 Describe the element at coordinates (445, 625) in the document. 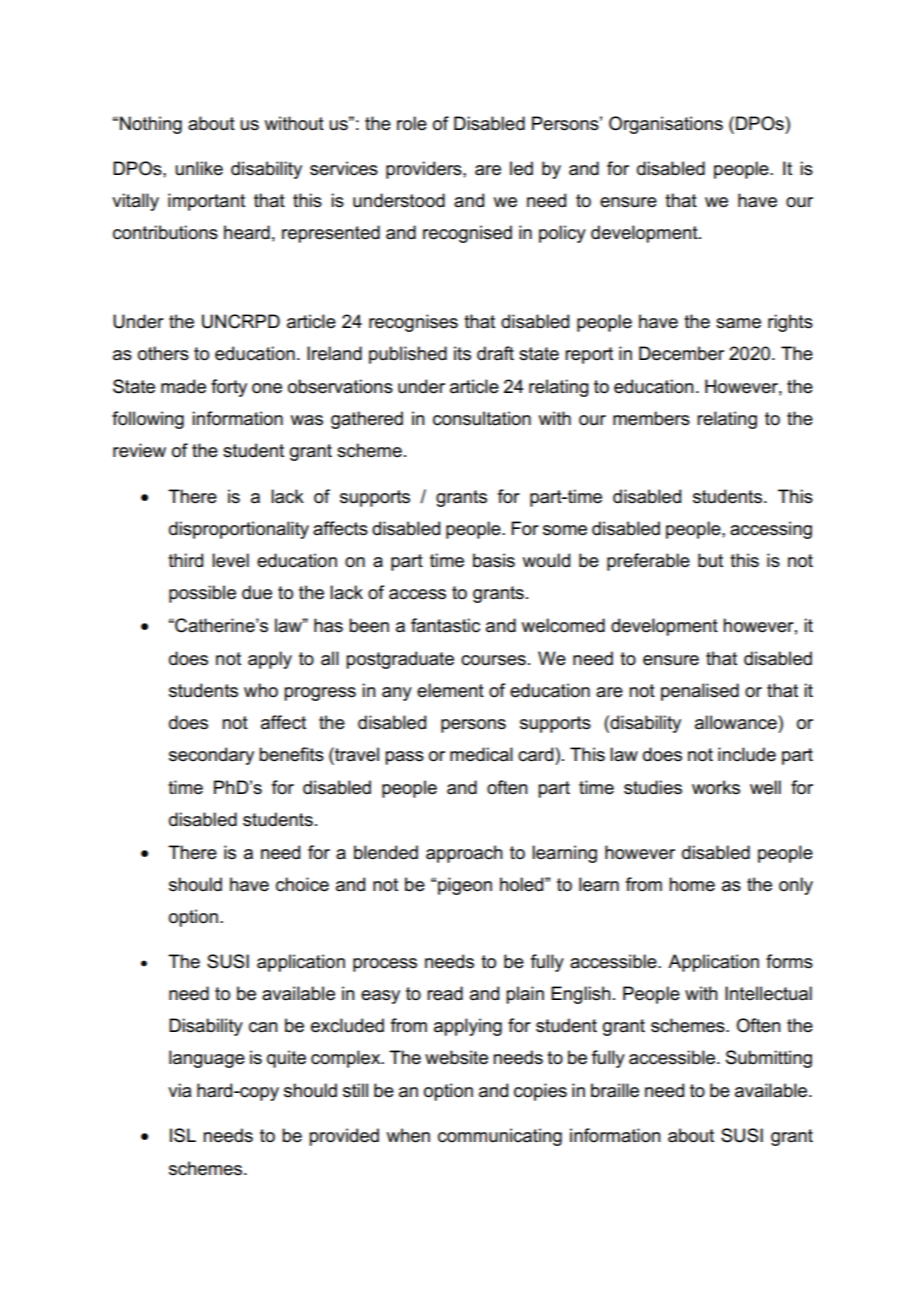

I see `fantastic` at that location.
